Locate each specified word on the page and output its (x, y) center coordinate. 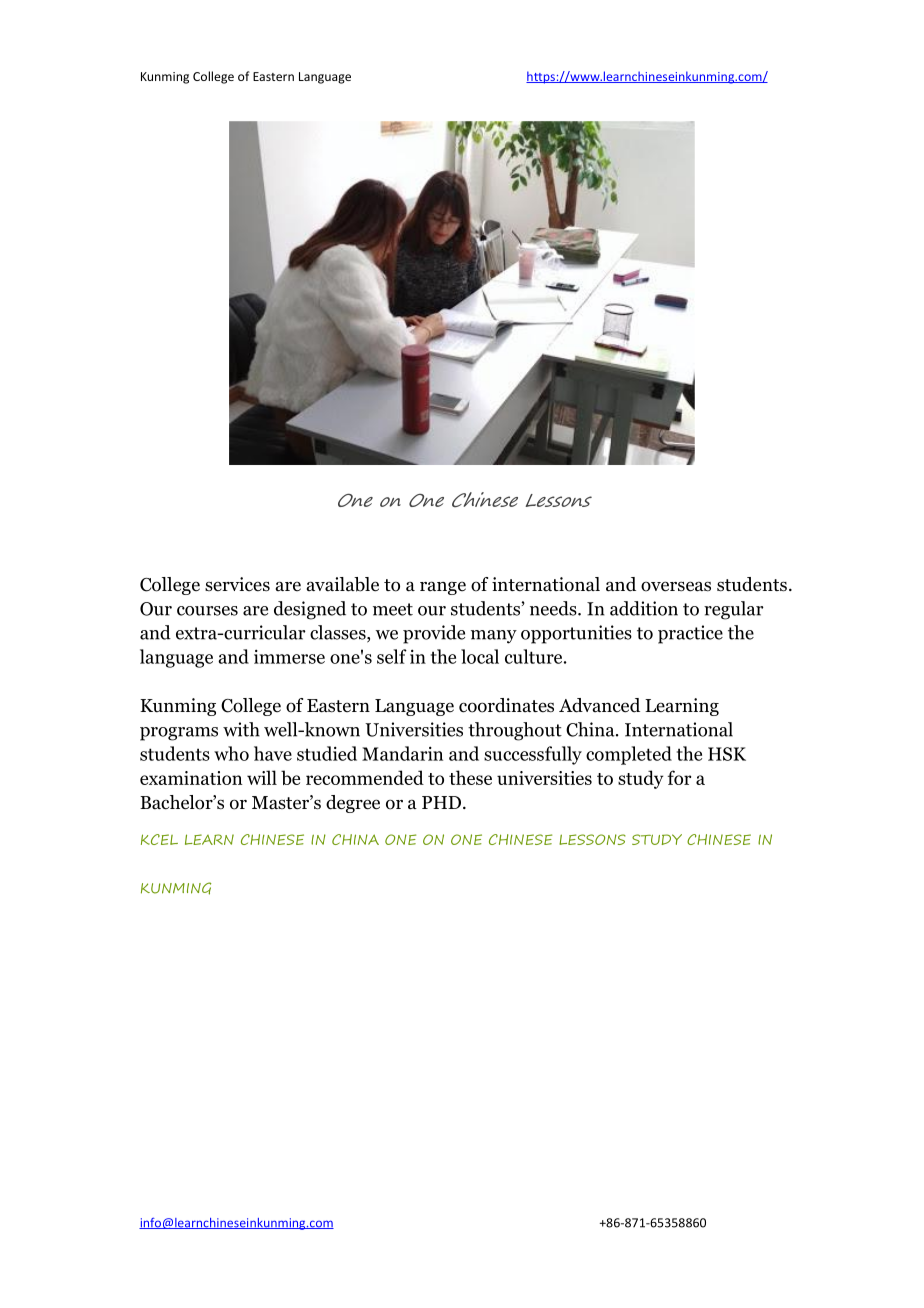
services (237, 584)
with (241, 729)
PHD (441, 802)
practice (690, 634)
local (480, 656)
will (262, 777)
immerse (289, 656)
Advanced (599, 705)
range (443, 588)
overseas (676, 586)
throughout (515, 731)
